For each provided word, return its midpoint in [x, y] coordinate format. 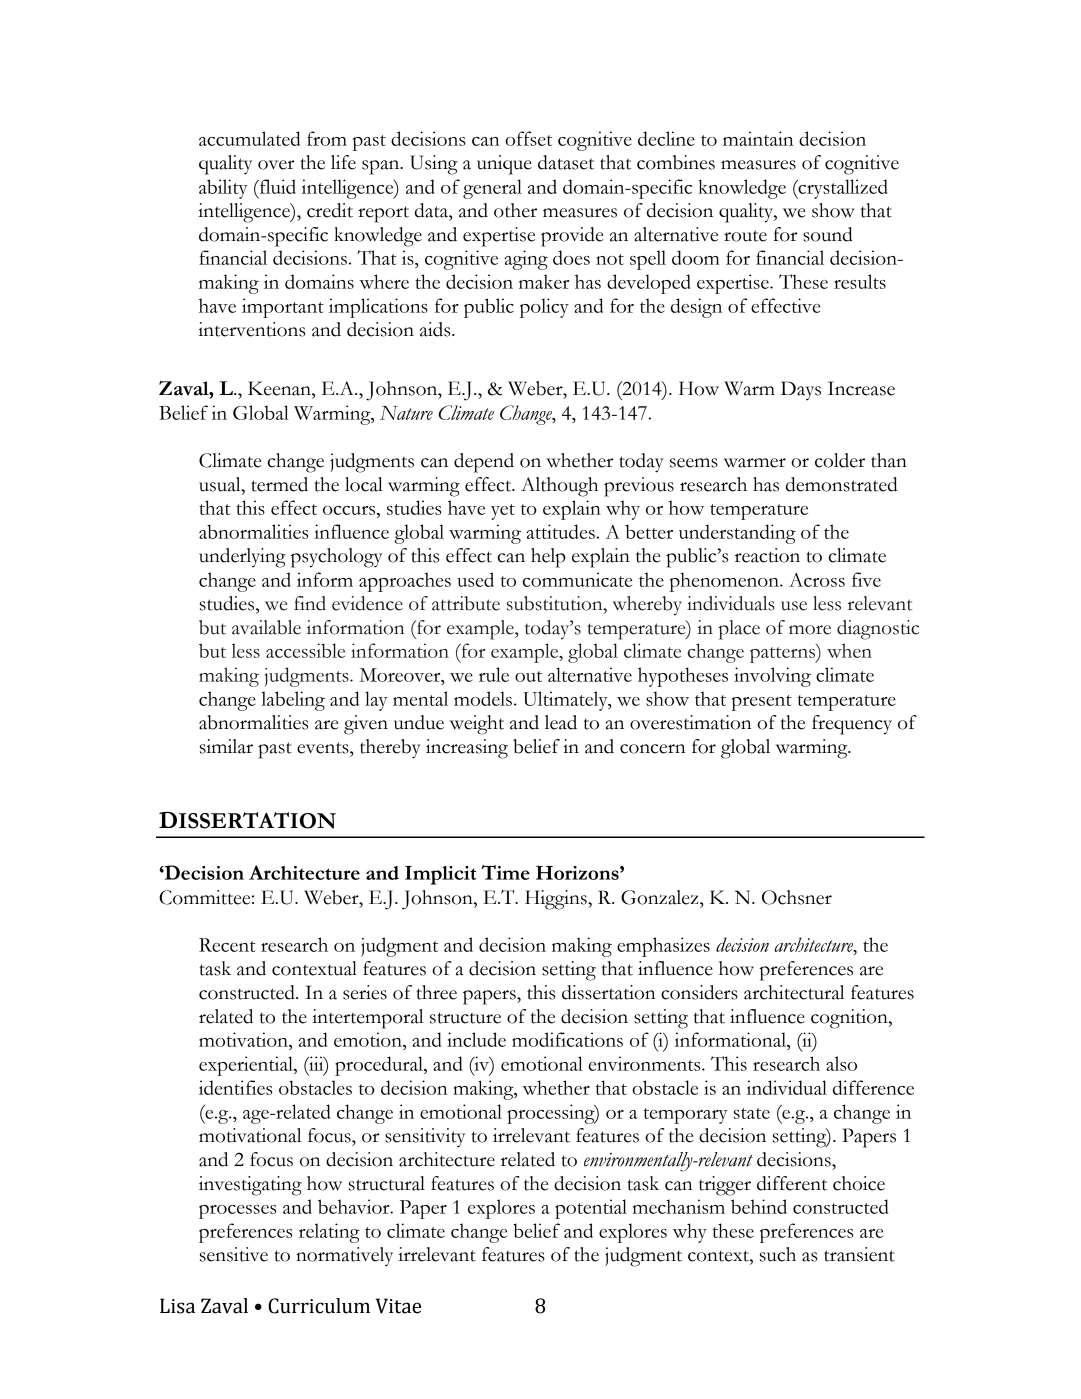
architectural [794, 992]
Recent [227, 945]
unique [504, 165]
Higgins [557, 900]
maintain [758, 138]
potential [591, 1209]
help [548, 558]
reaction [767, 555]
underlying [242, 558]
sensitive [234, 1254]
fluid [276, 186]
